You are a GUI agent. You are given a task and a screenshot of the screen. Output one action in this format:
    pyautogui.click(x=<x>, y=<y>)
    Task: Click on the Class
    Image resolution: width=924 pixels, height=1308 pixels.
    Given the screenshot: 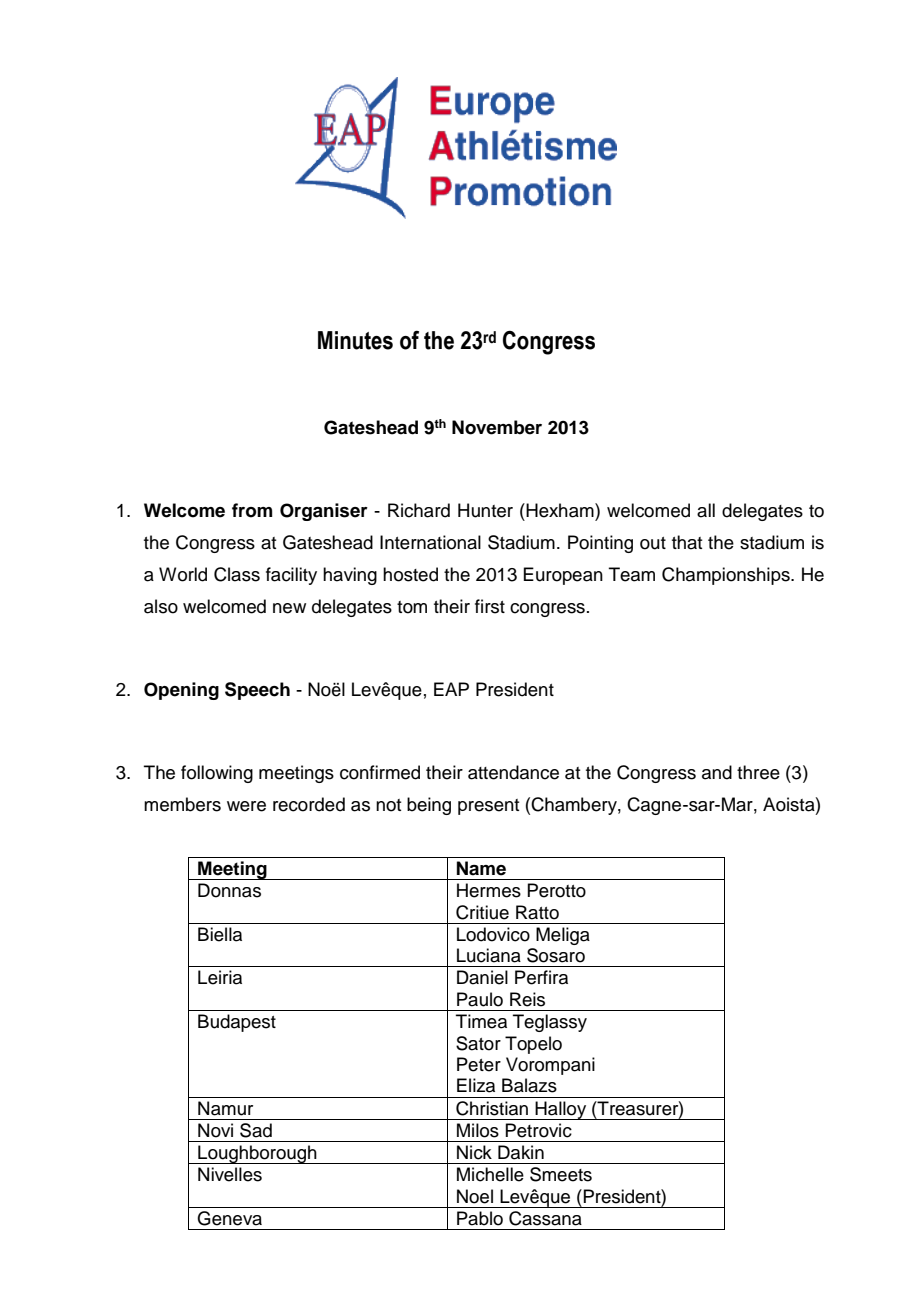 What is the action you would take?
    pyautogui.click(x=237, y=574)
